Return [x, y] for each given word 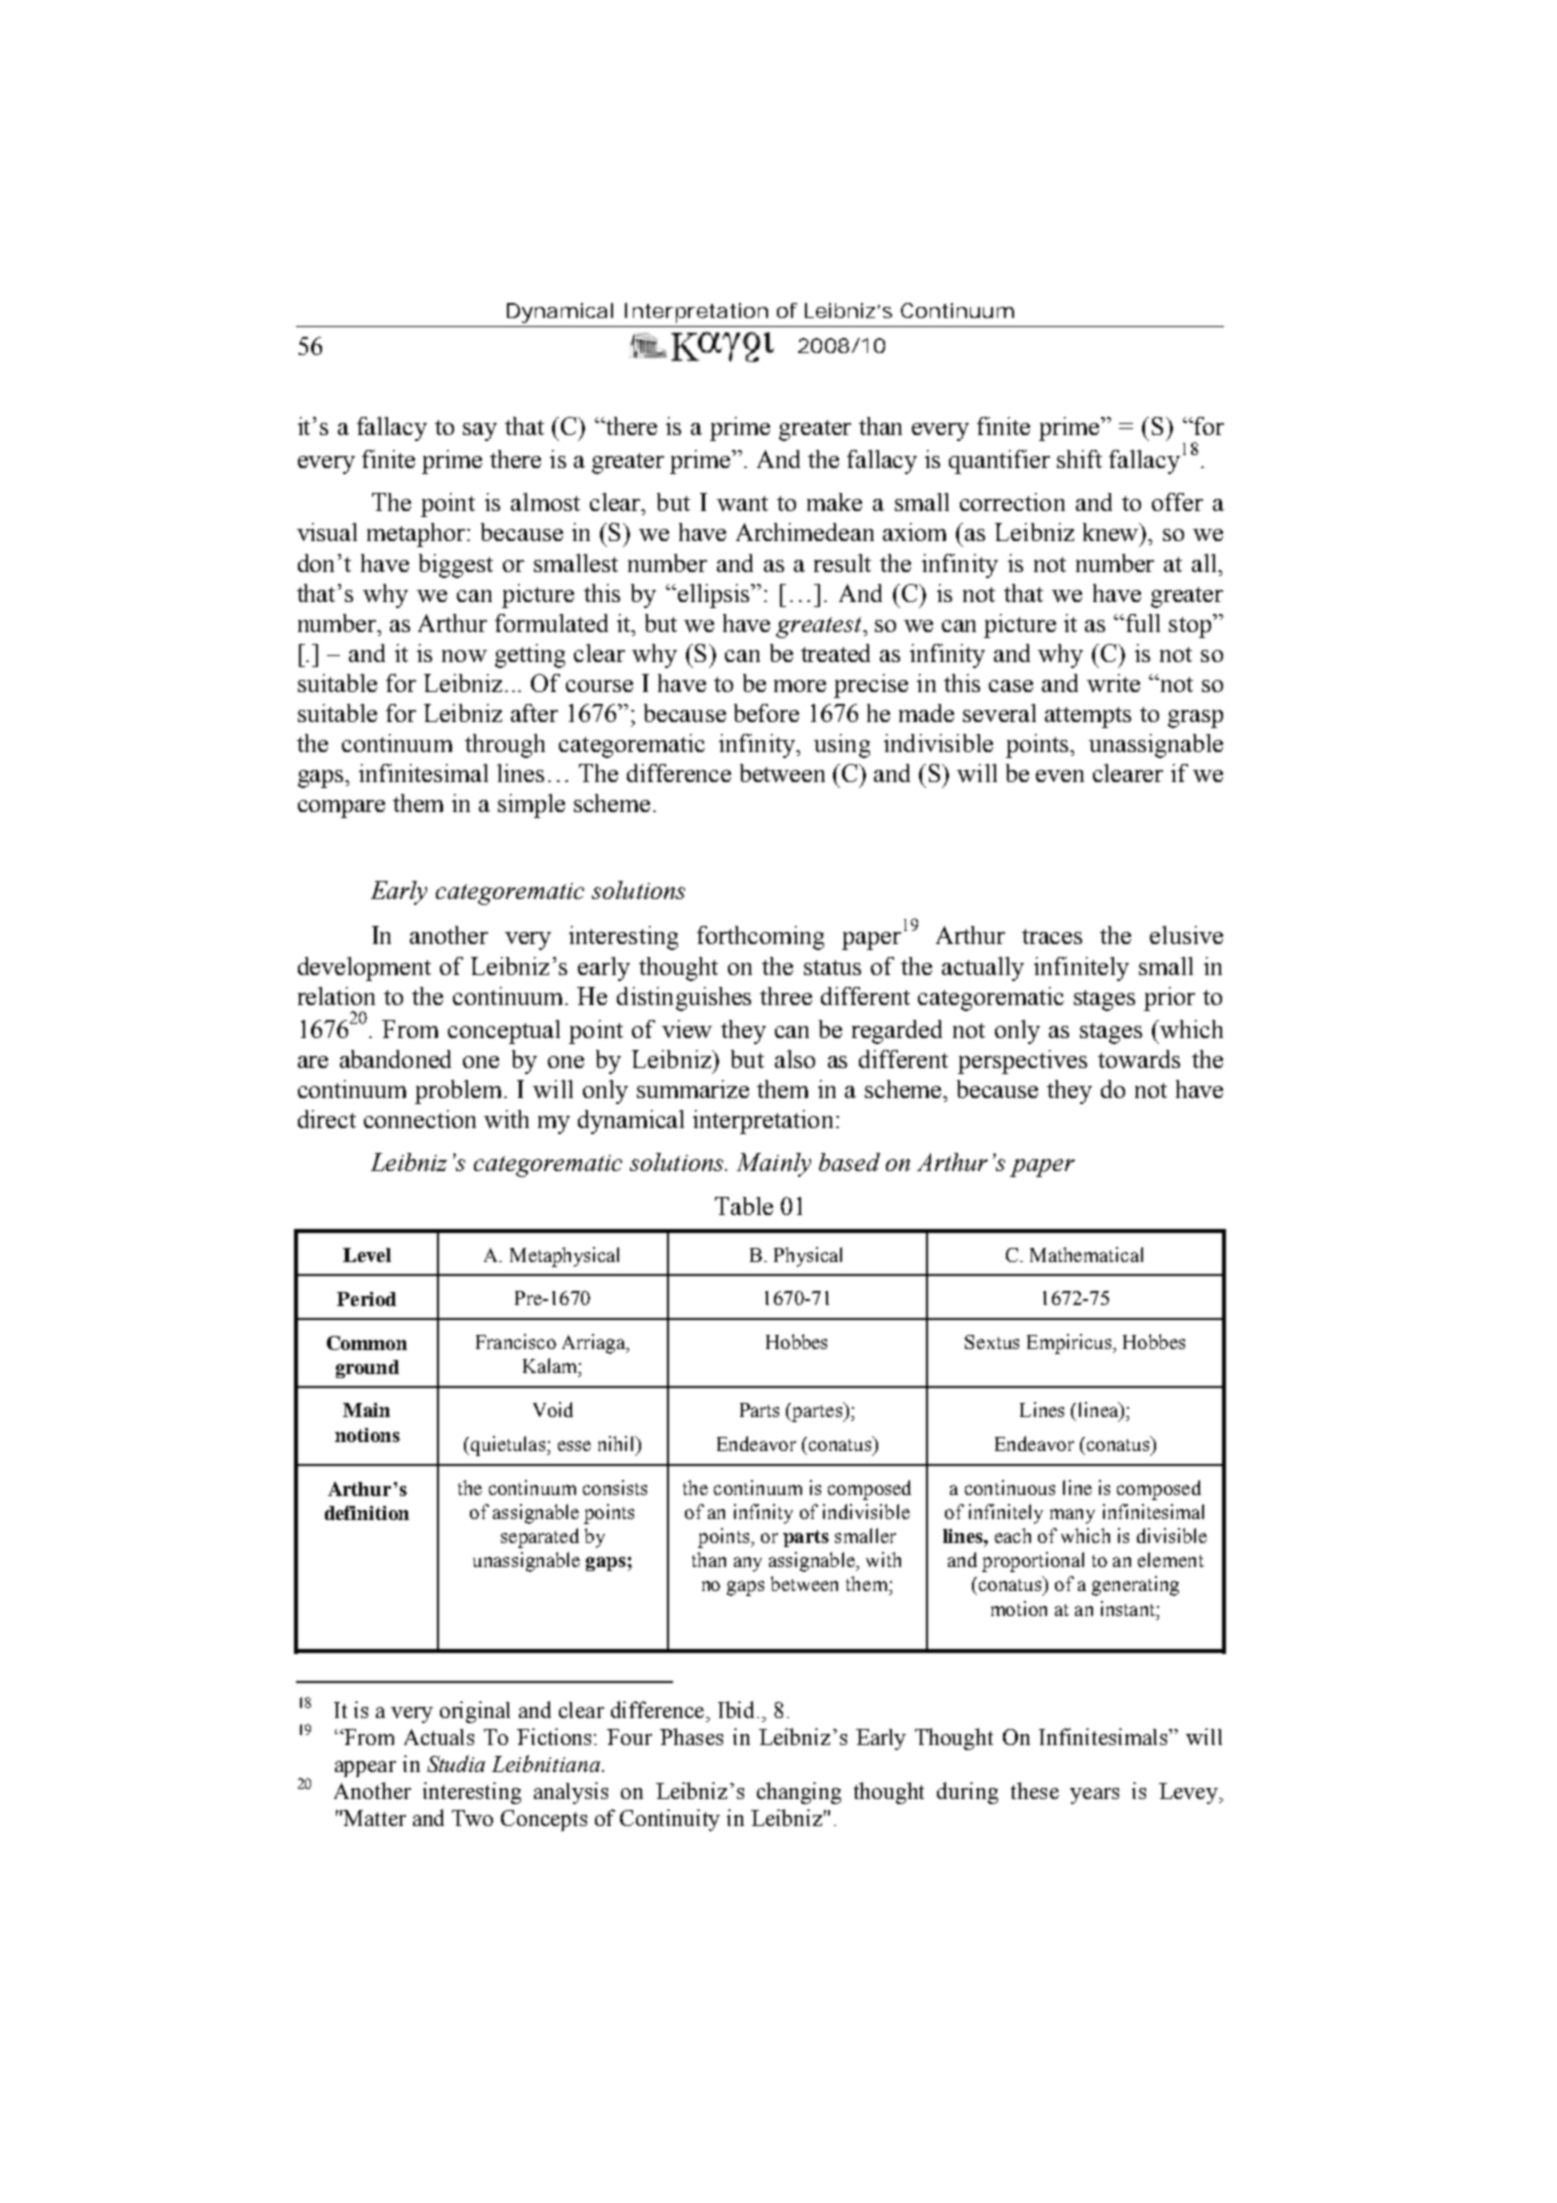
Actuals [439, 1737]
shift [1079, 459]
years [1094, 1796]
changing [799, 1793]
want [742, 503]
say [480, 432]
